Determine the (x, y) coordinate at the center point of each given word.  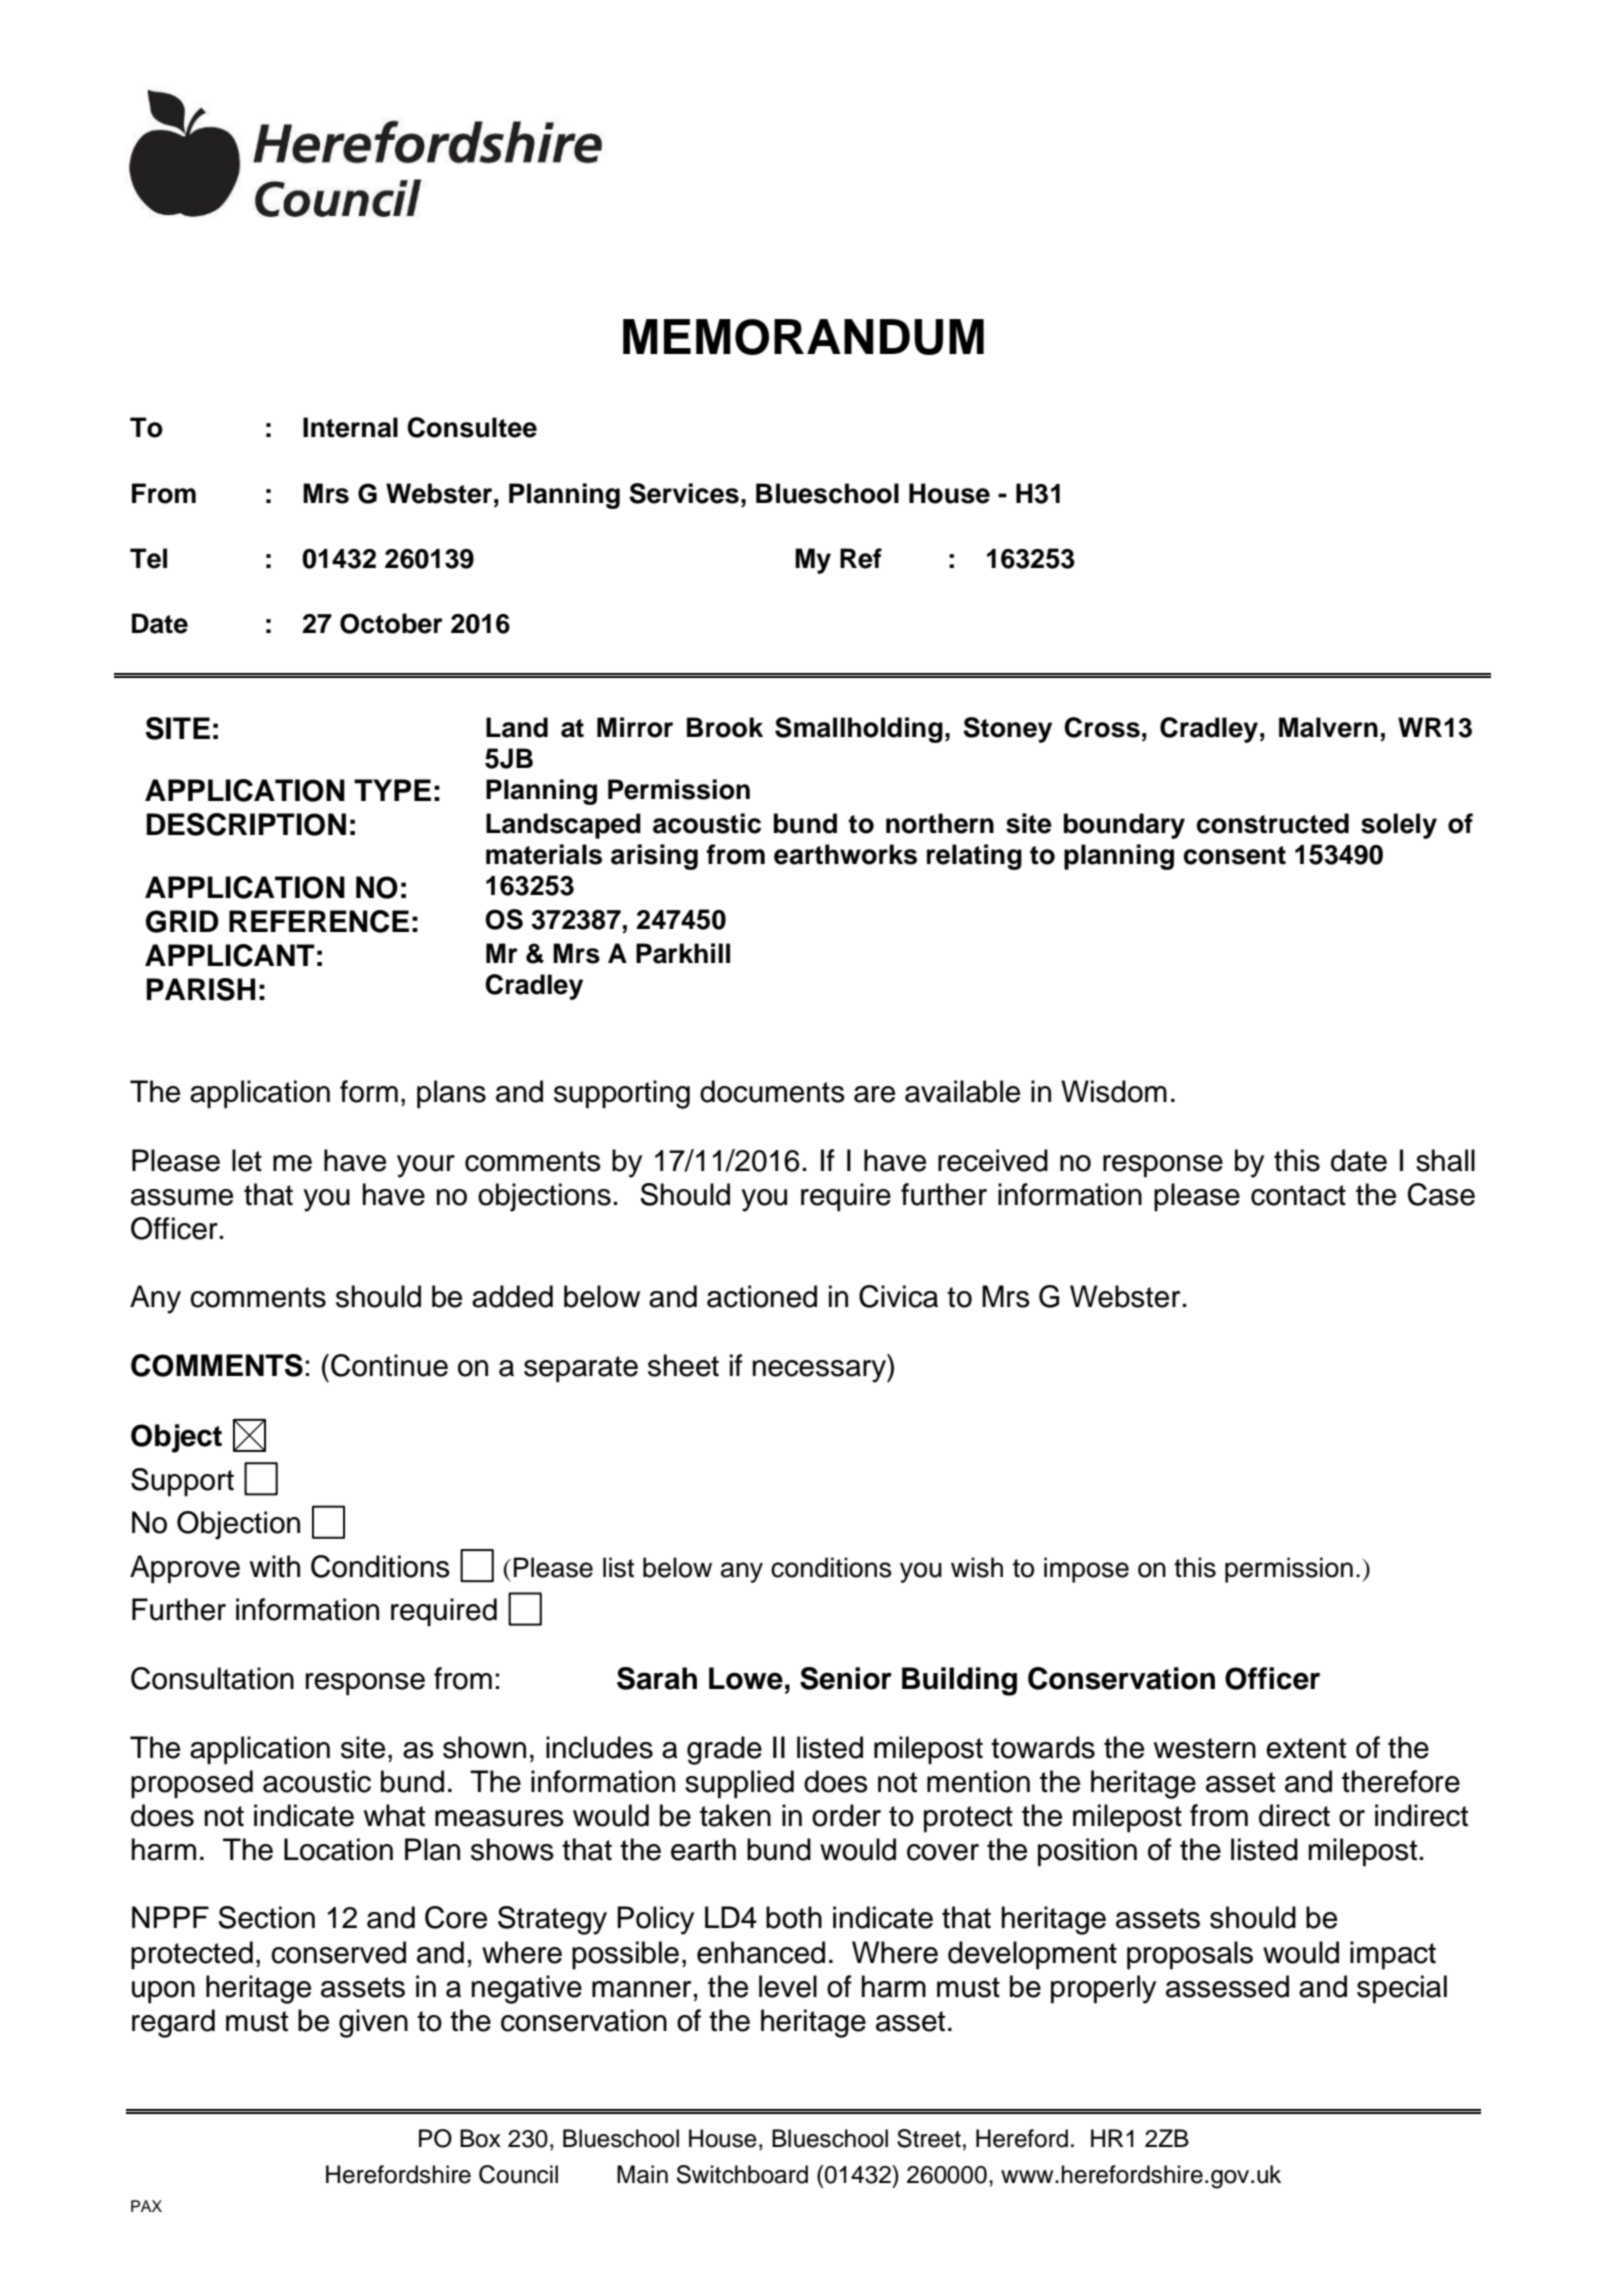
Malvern (1328, 727)
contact (1298, 1195)
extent (1306, 1748)
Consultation (212, 1678)
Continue (389, 1365)
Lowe (746, 1678)
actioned (762, 1296)
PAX (146, 2206)
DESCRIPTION (246, 824)
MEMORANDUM (803, 337)
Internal (350, 427)
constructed (1272, 823)
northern (940, 823)
